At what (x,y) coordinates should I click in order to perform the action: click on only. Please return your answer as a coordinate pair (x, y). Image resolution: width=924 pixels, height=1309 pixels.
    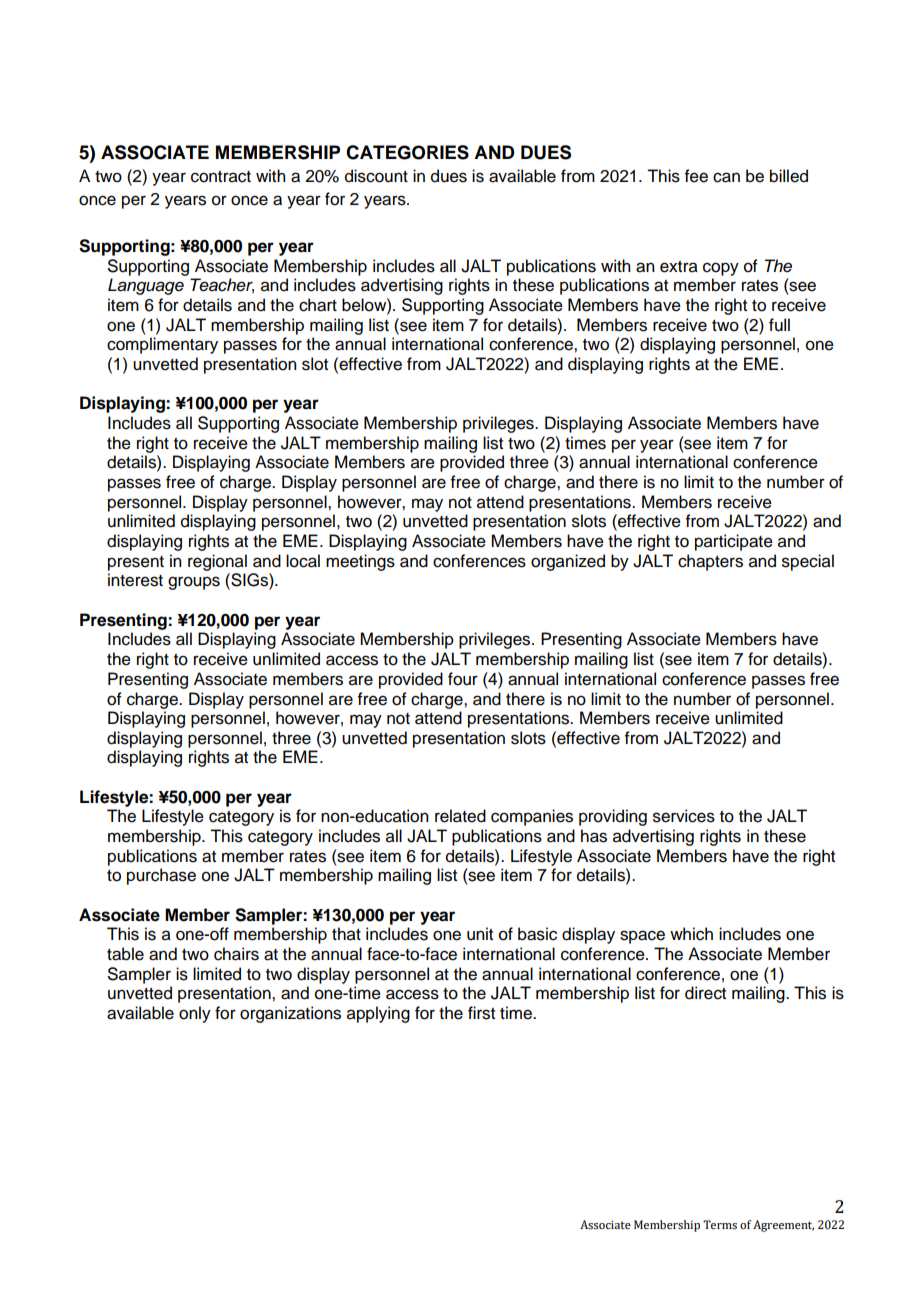
    Looking at the image, I should click on (195, 1014).
